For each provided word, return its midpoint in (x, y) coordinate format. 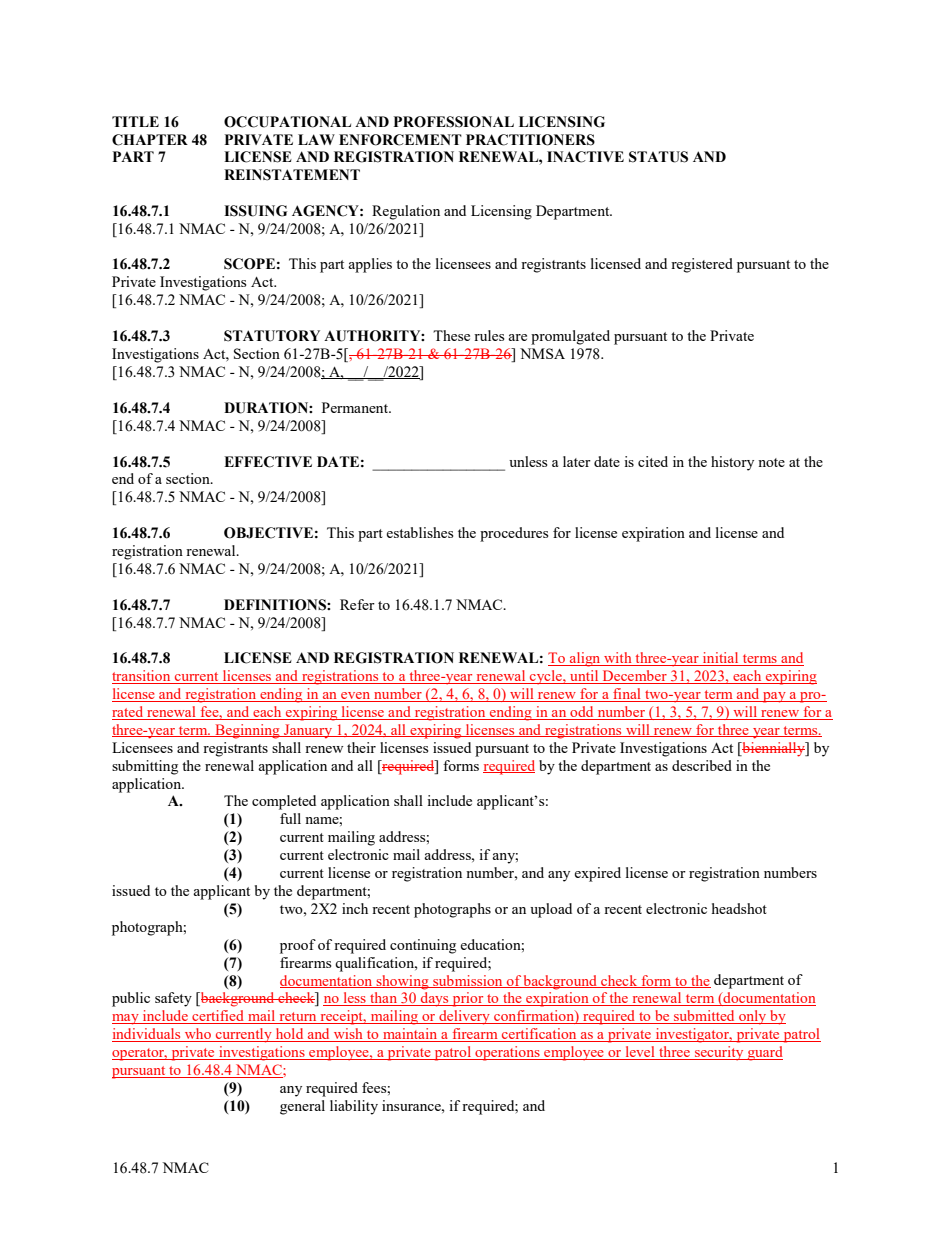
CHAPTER (150, 140)
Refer (357, 604)
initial (721, 659)
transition (142, 677)
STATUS (658, 157)
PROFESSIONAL (454, 122)
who (198, 1035)
